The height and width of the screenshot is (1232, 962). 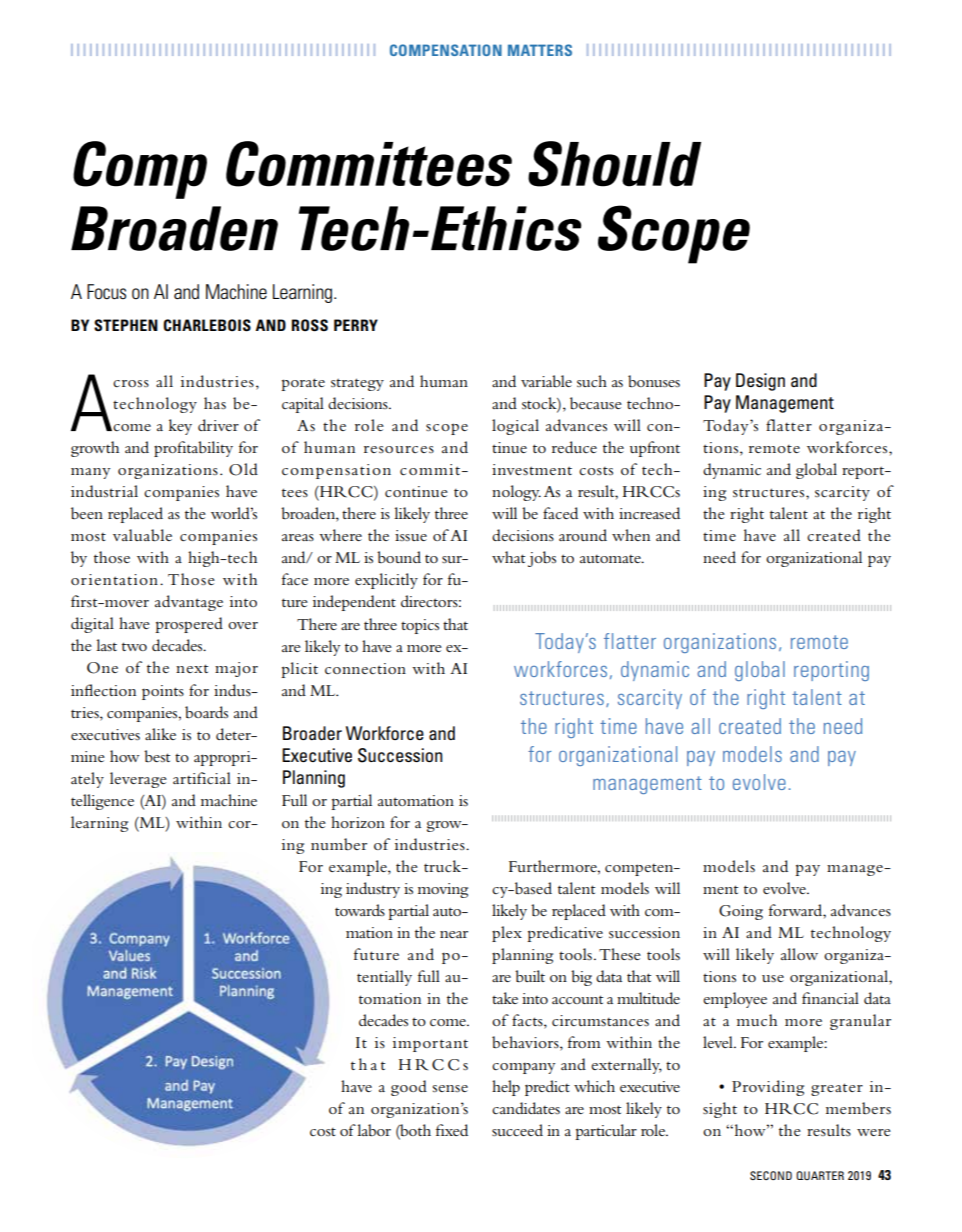 I want to click on topics, so click(x=420, y=626).
